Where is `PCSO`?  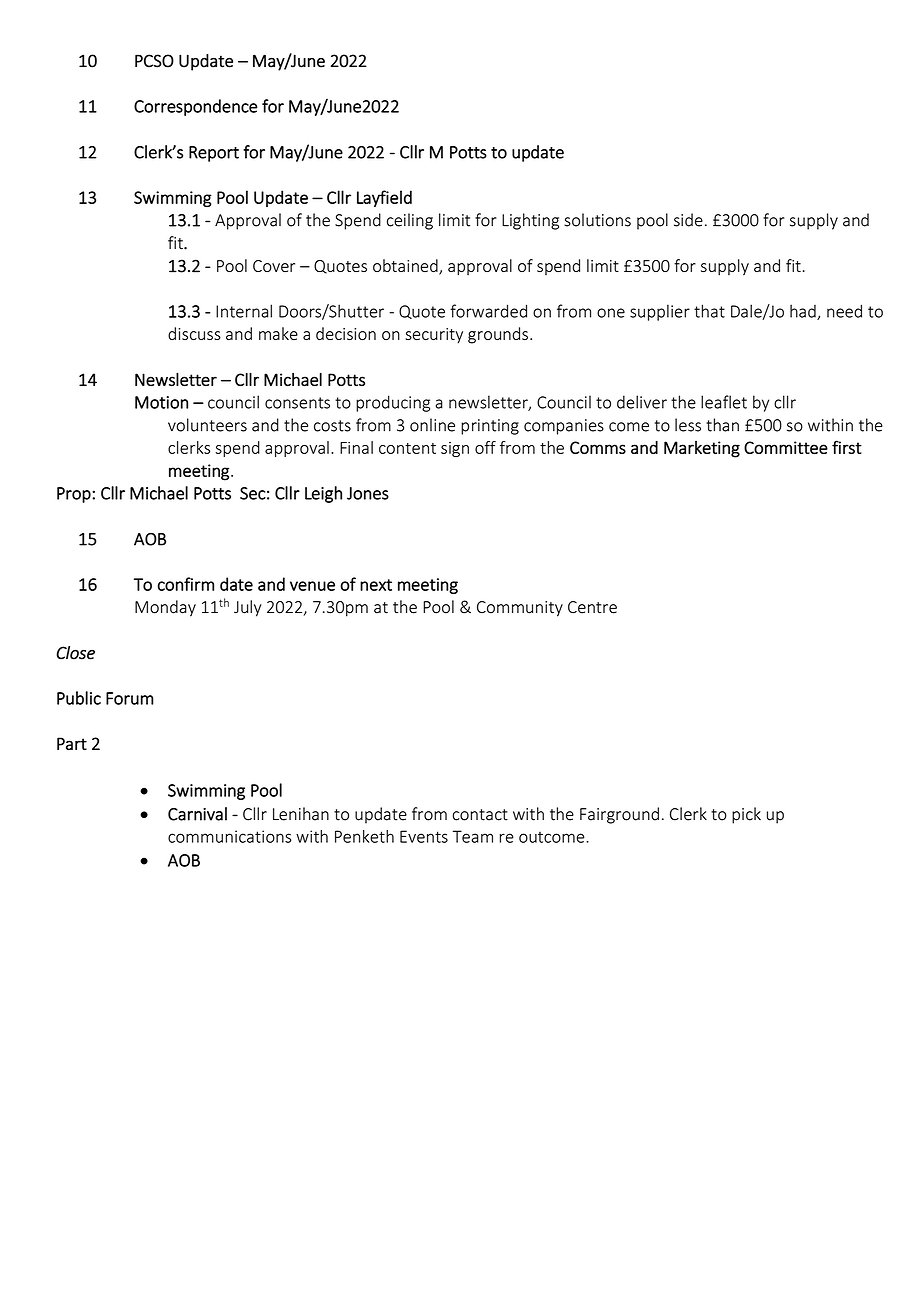 PCSO is located at coordinates (154, 61).
